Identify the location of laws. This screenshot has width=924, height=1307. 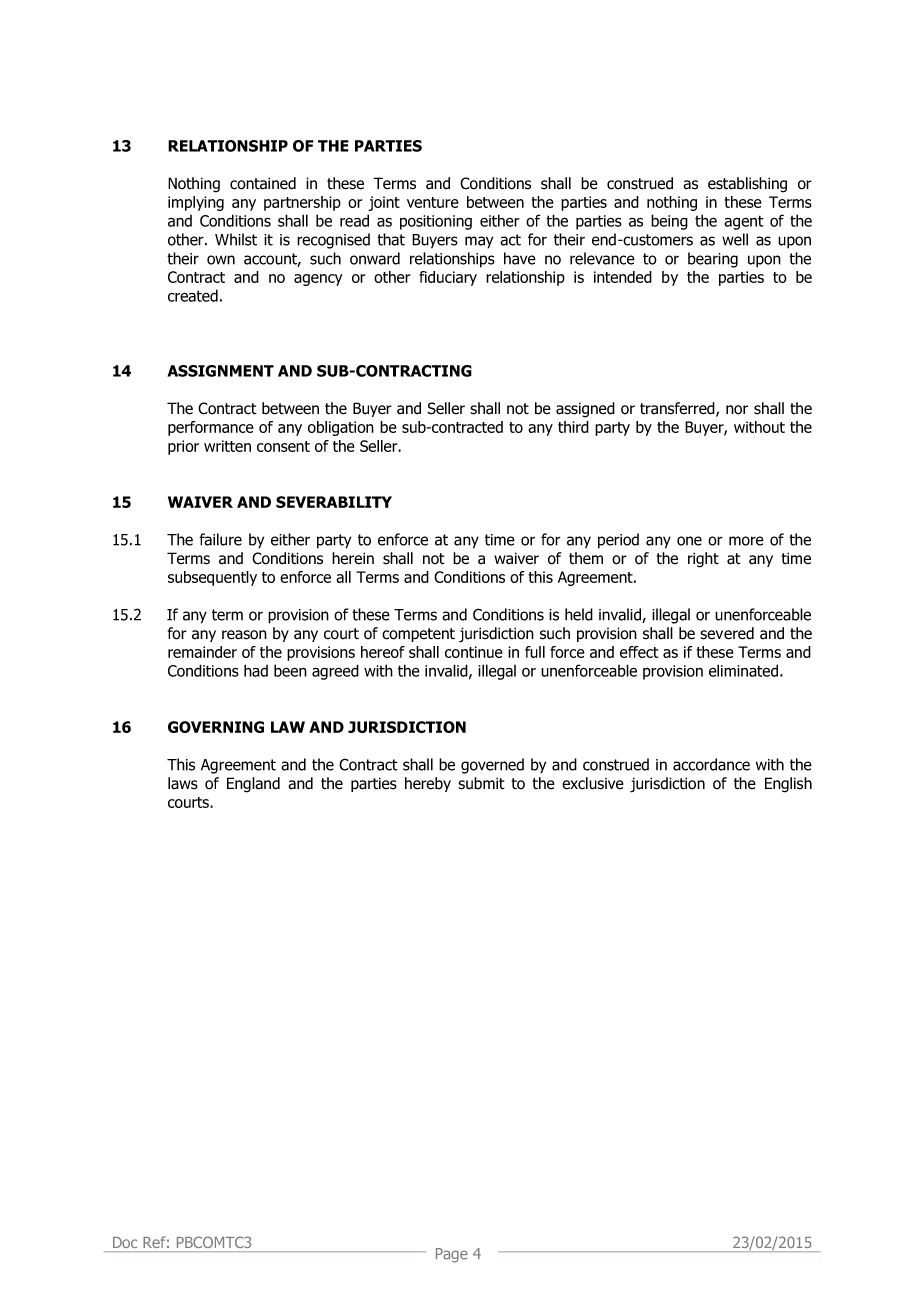
(183, 783).
